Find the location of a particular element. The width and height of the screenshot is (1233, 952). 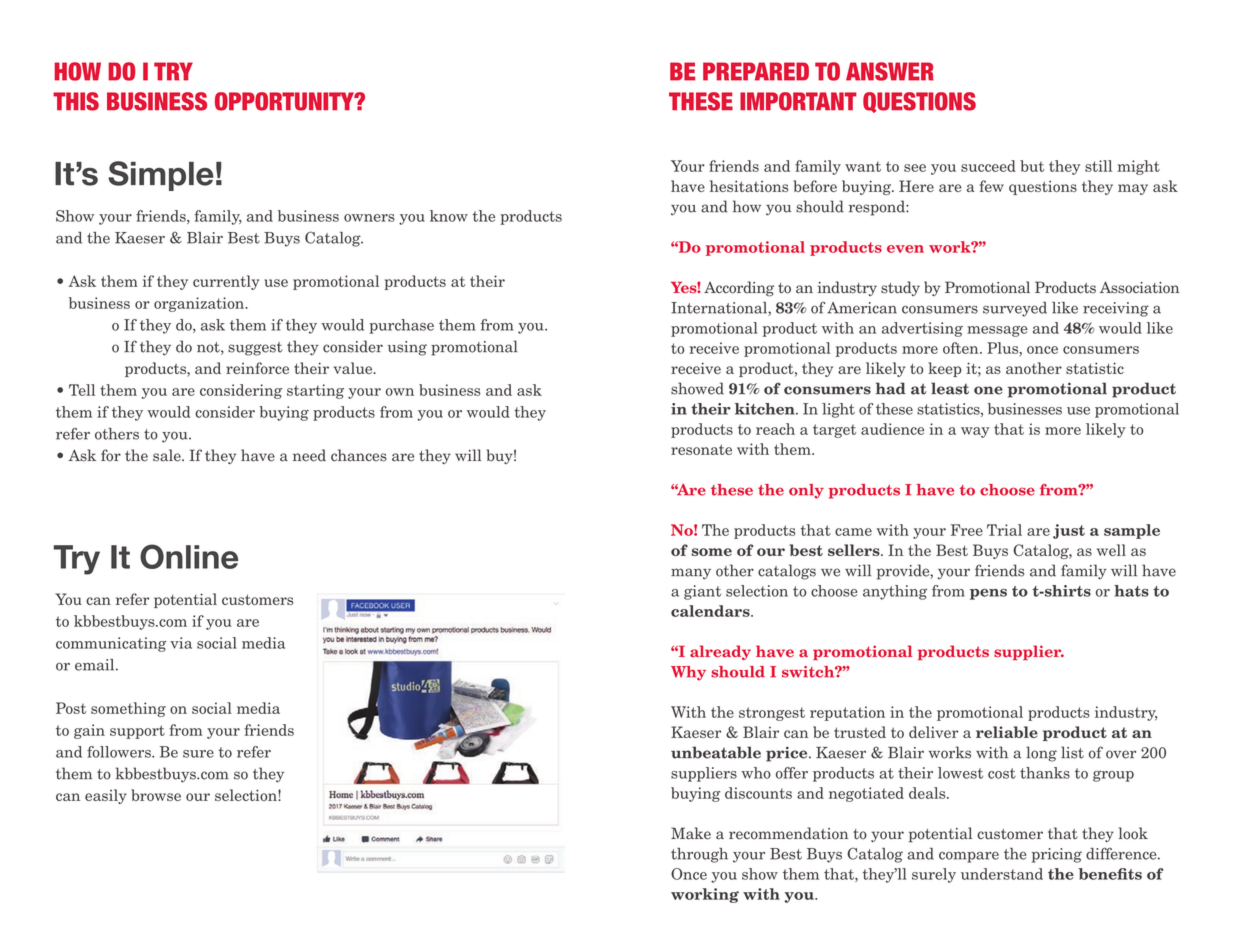

through is located at coordinates (699, 855).
